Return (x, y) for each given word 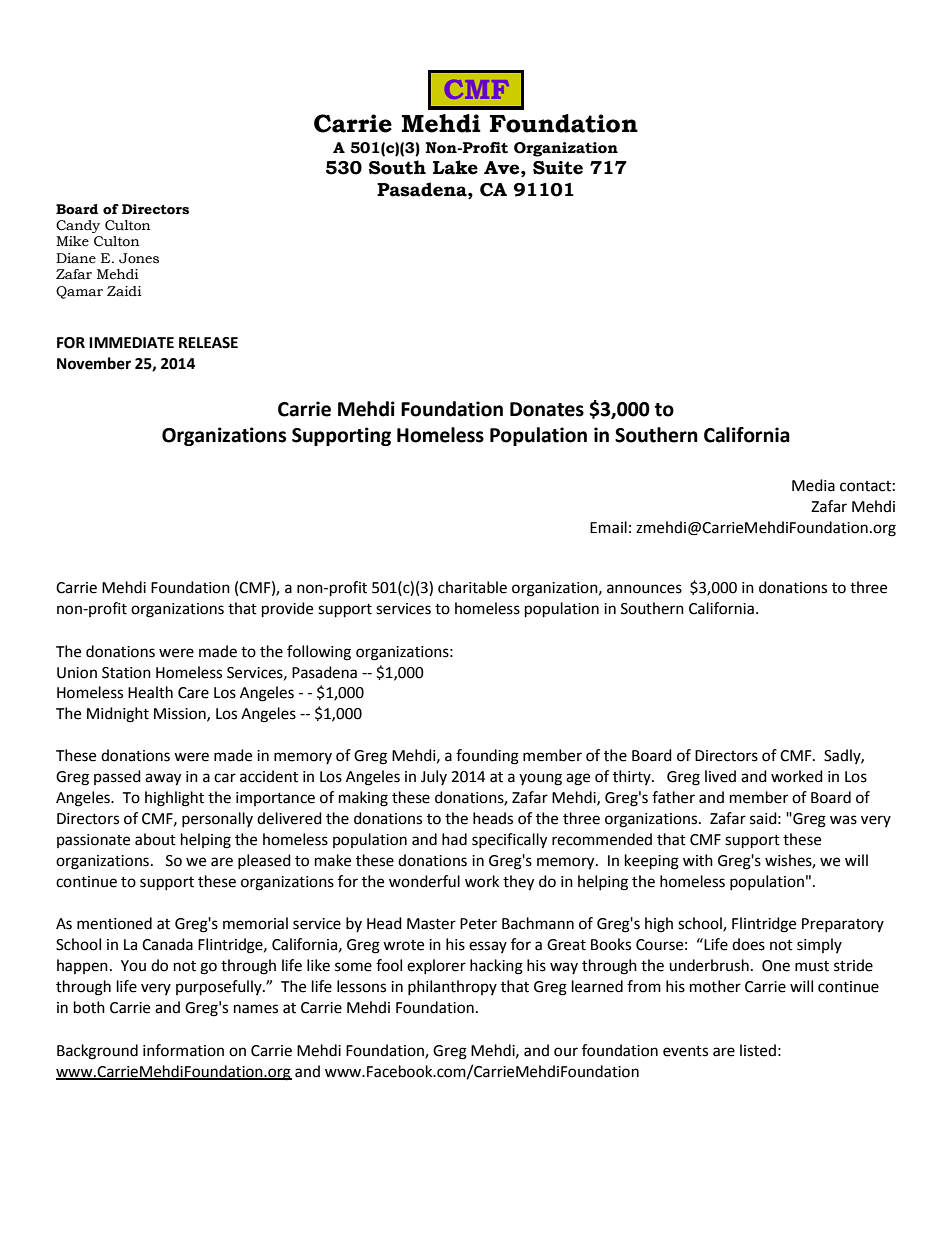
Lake (455, 167)
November (94, 363)
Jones (139, 258)
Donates (547, 409)
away (163, 779)
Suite (558, 168)
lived (720, 776)
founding (487, 757)
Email (608, 527)
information (183, 1050)
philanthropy (452, 987)
